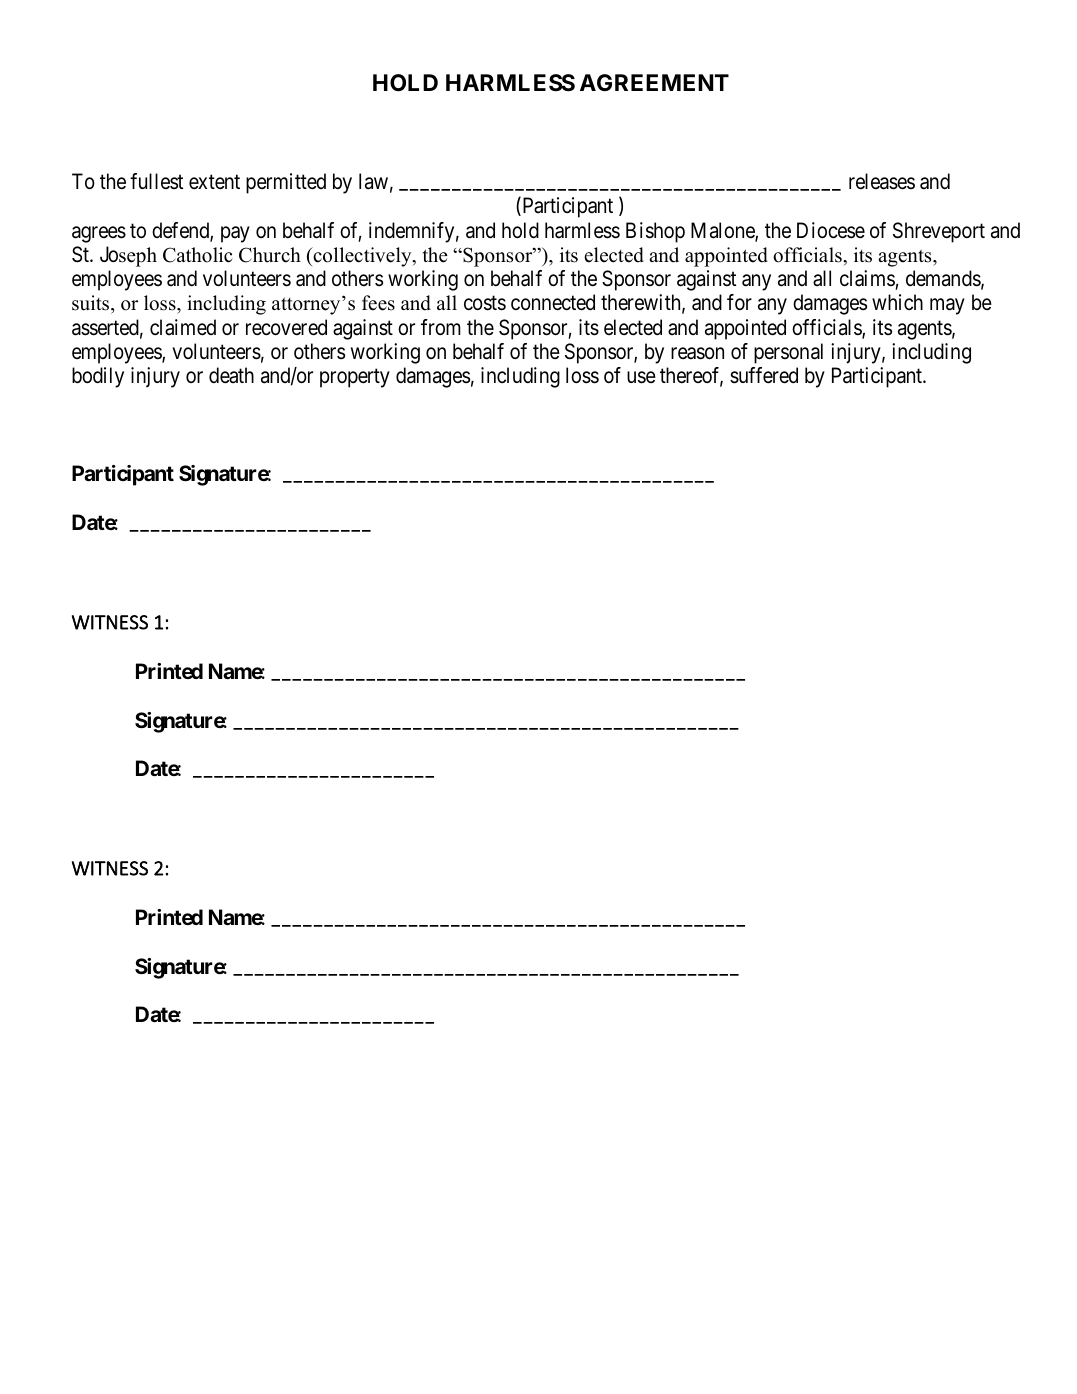 The height and width of the screenshot is (1394, 1077). Describe the element at coordinates (231, 375) in the screenshot. I see `death` at that location.
